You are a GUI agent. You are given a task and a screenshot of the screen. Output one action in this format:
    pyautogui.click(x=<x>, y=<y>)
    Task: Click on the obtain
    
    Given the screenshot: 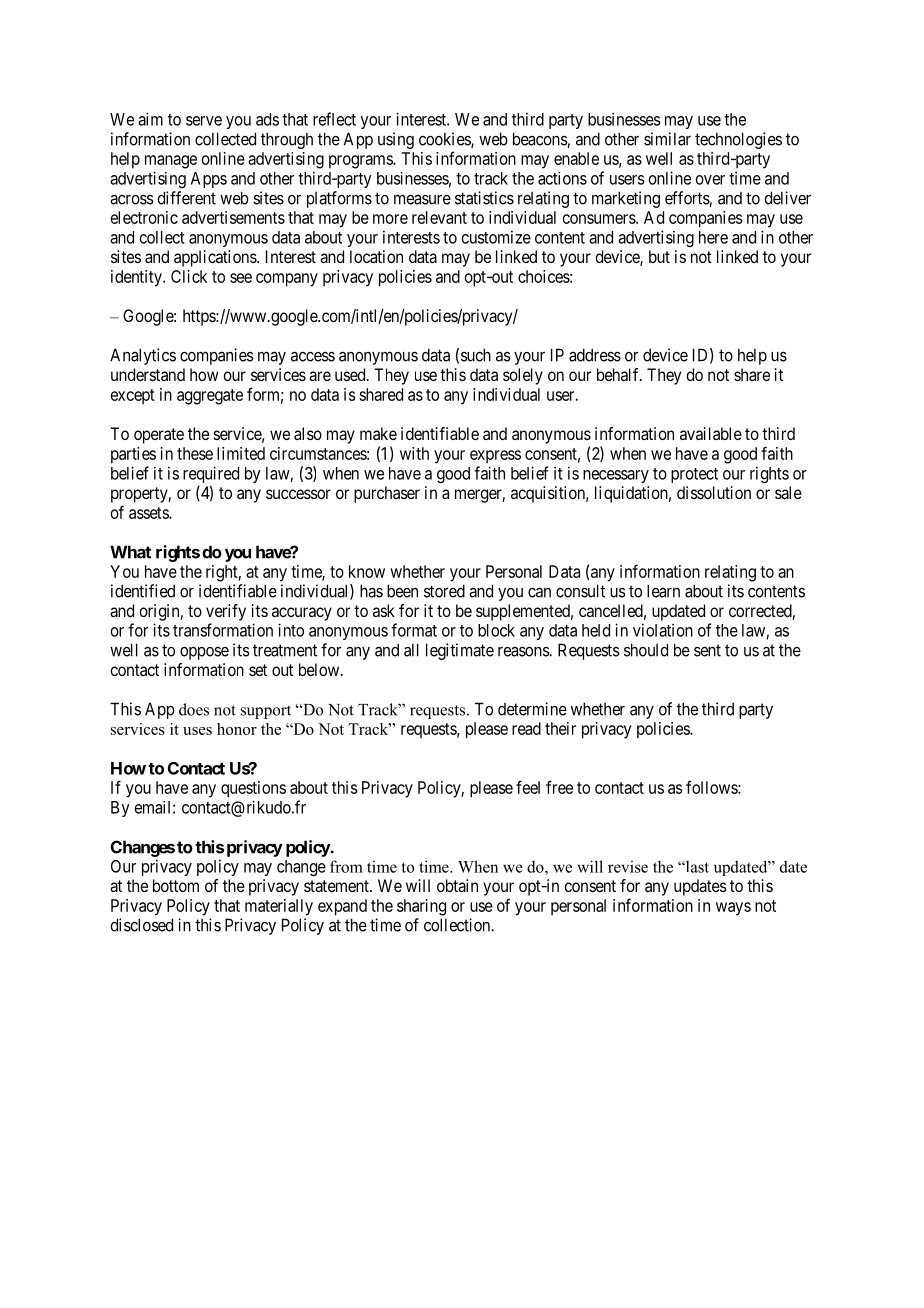 What is the action you would take?
    pyautogui.click(x=457, y=885)
